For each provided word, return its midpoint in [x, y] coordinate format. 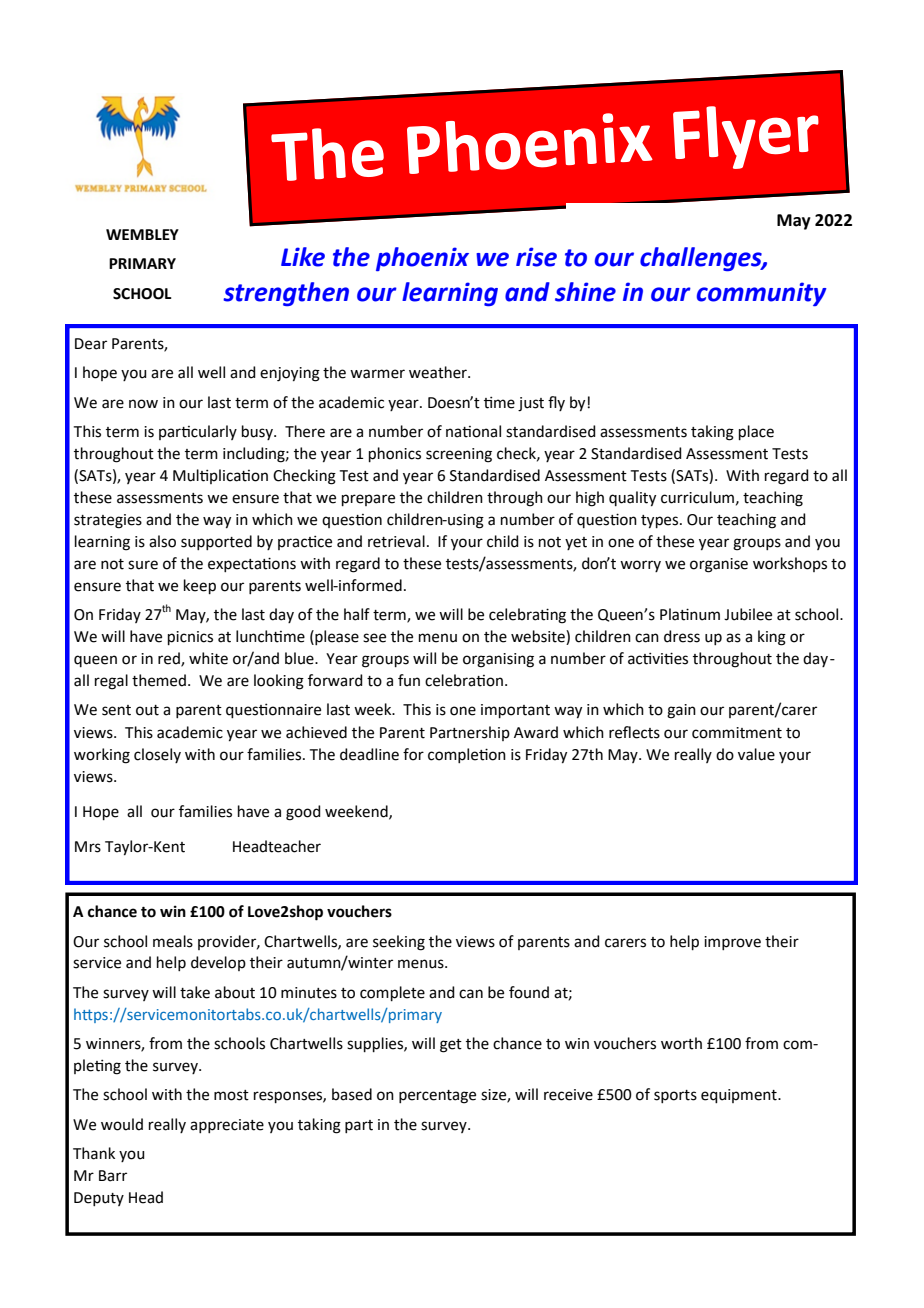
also [162, 541]
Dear [91, 344]
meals [173, 941]
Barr [113, 1176]
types [661, 522]
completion [467, 755]
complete [392, 994]
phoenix [422, 259]
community [762, 294]
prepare [368, 500]
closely [157, 755]
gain [681, 711]
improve [732, 943]
